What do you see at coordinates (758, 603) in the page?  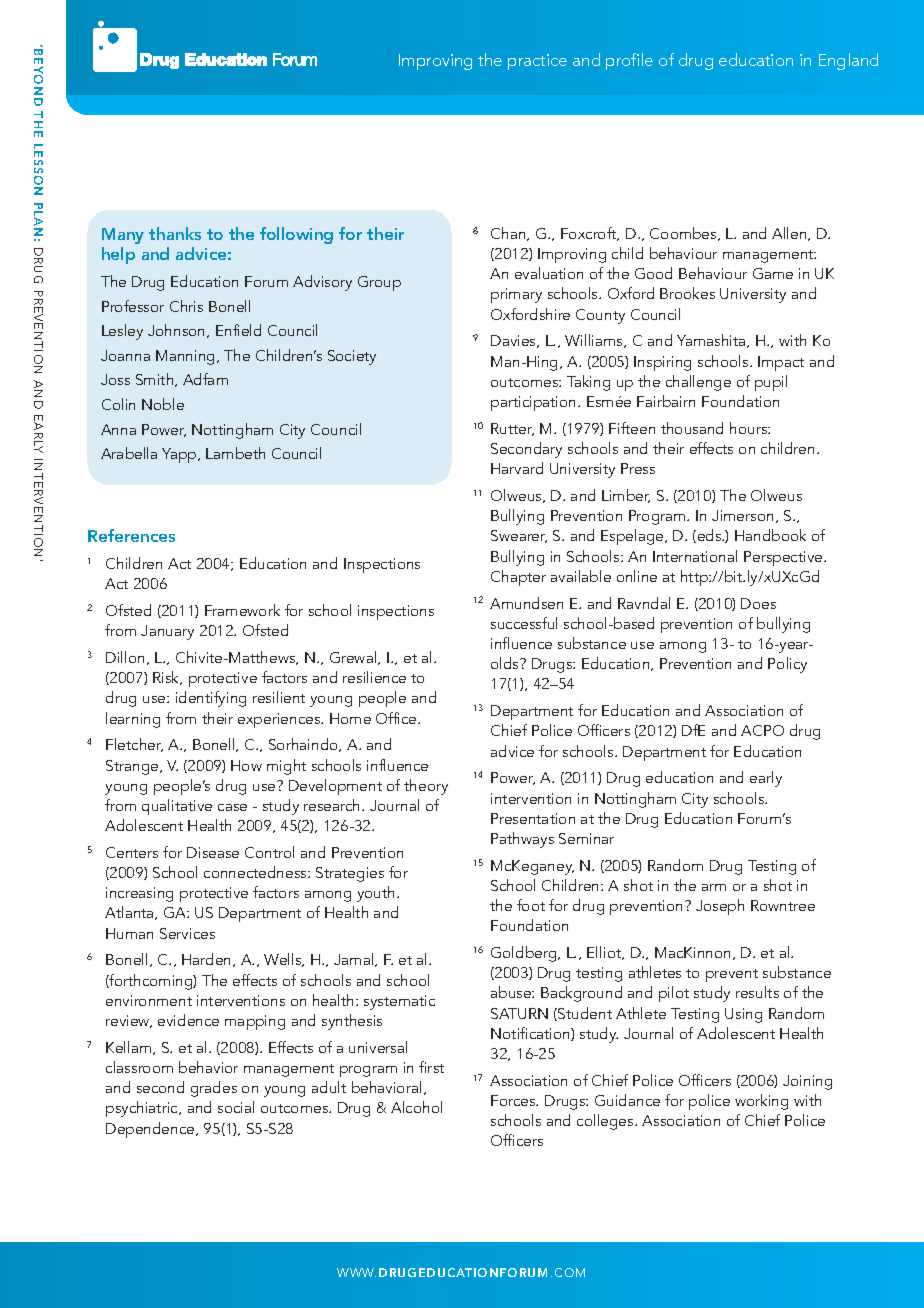 I see `Does` at bounding box center [758, 603].
